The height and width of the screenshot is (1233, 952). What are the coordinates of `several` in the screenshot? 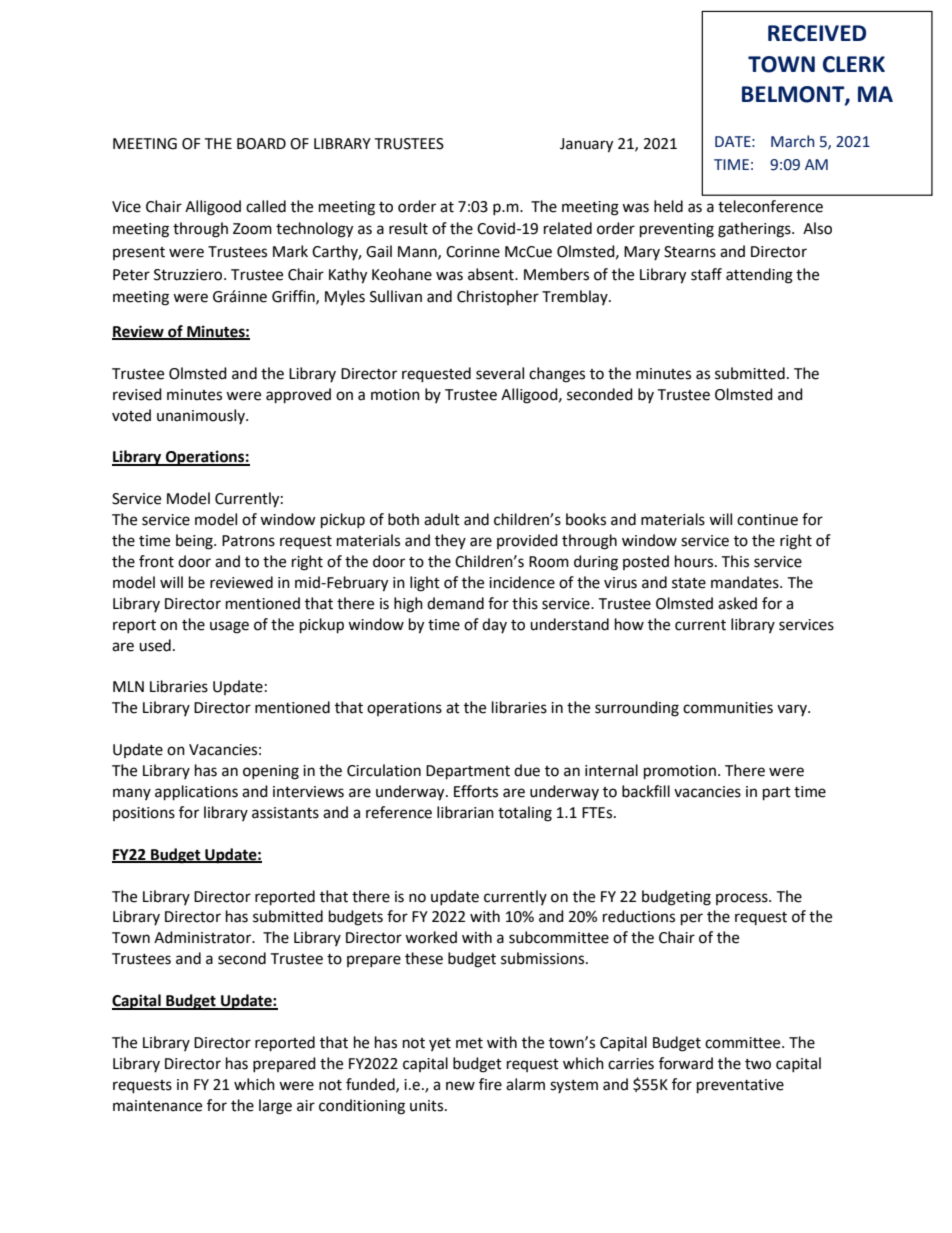 It's located at (500, 373).
